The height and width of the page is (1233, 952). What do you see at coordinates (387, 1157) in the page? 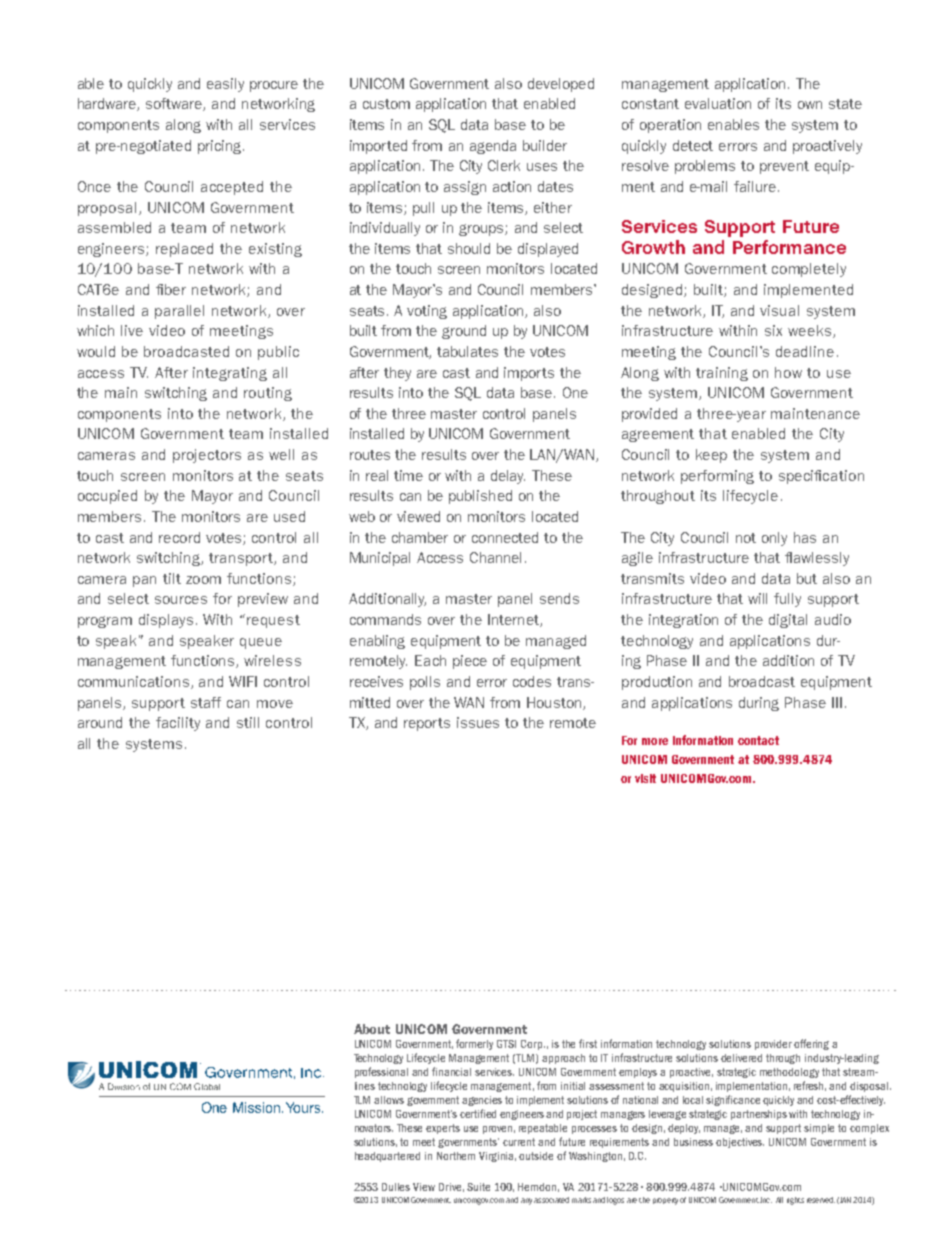
I see `headquartered` at bounding box center [387, 1157].
